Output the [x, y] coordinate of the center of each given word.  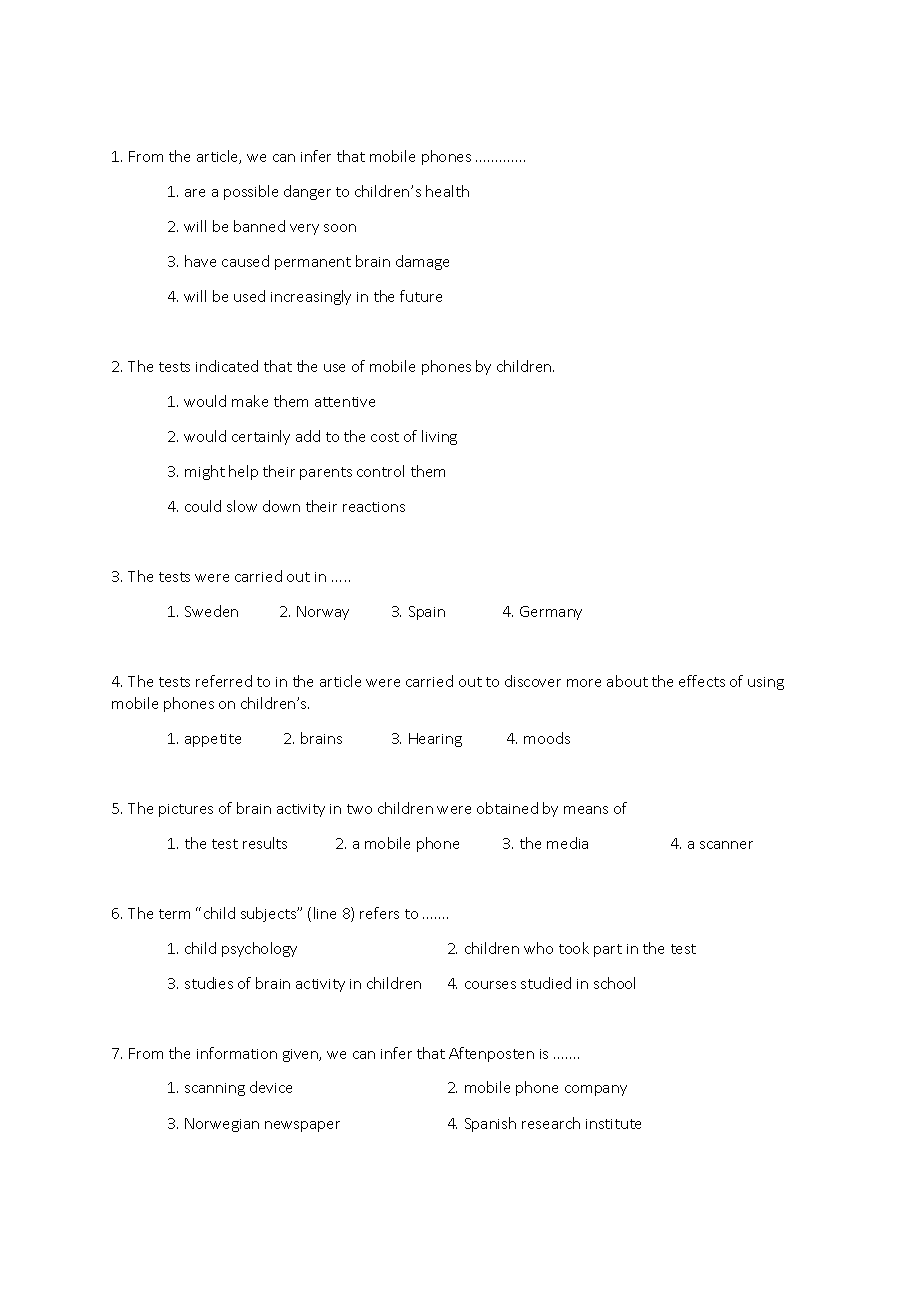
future [421, 296]
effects [702, 681]
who [538, 948]
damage [422, 262]
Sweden [211, 611]
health [447, 191]
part [608, 950]
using [766, 683]
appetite [213, 740]
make [250, 401]
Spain [427, 613]
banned [259, 226]
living [439, 437]
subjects [270, 914]
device [271, 1087]
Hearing [435, 740]
